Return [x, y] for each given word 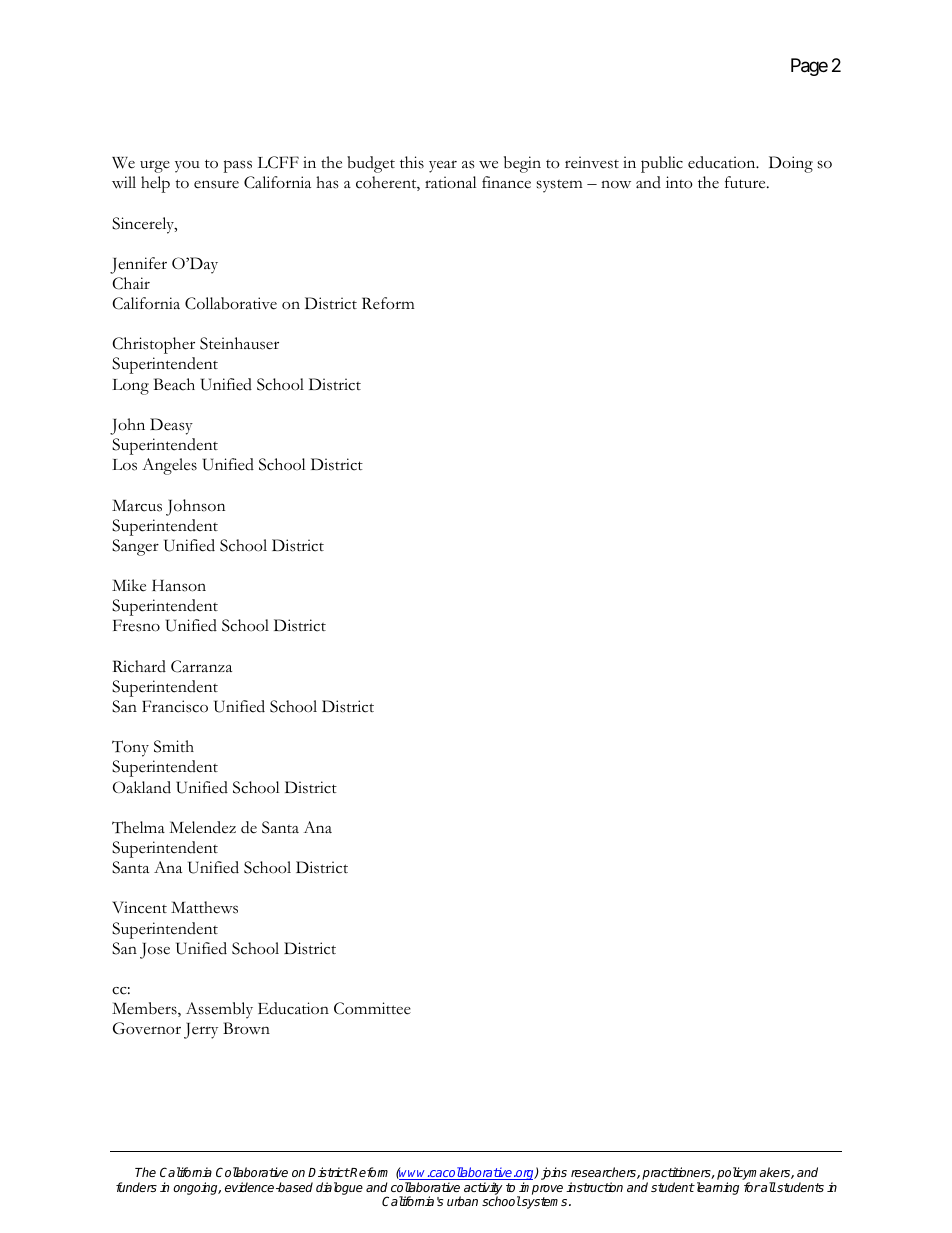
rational [450, 182]
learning [716, 1188]
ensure [216, 184]
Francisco [175, 706]
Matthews [204, 907]
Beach [174, 384]
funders [136, 1187]
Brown [246, 1028]
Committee [372, 1008]
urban [462, 1201]
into [679, 182]
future [746, 182]
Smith [174, 746]
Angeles [169, 466]
